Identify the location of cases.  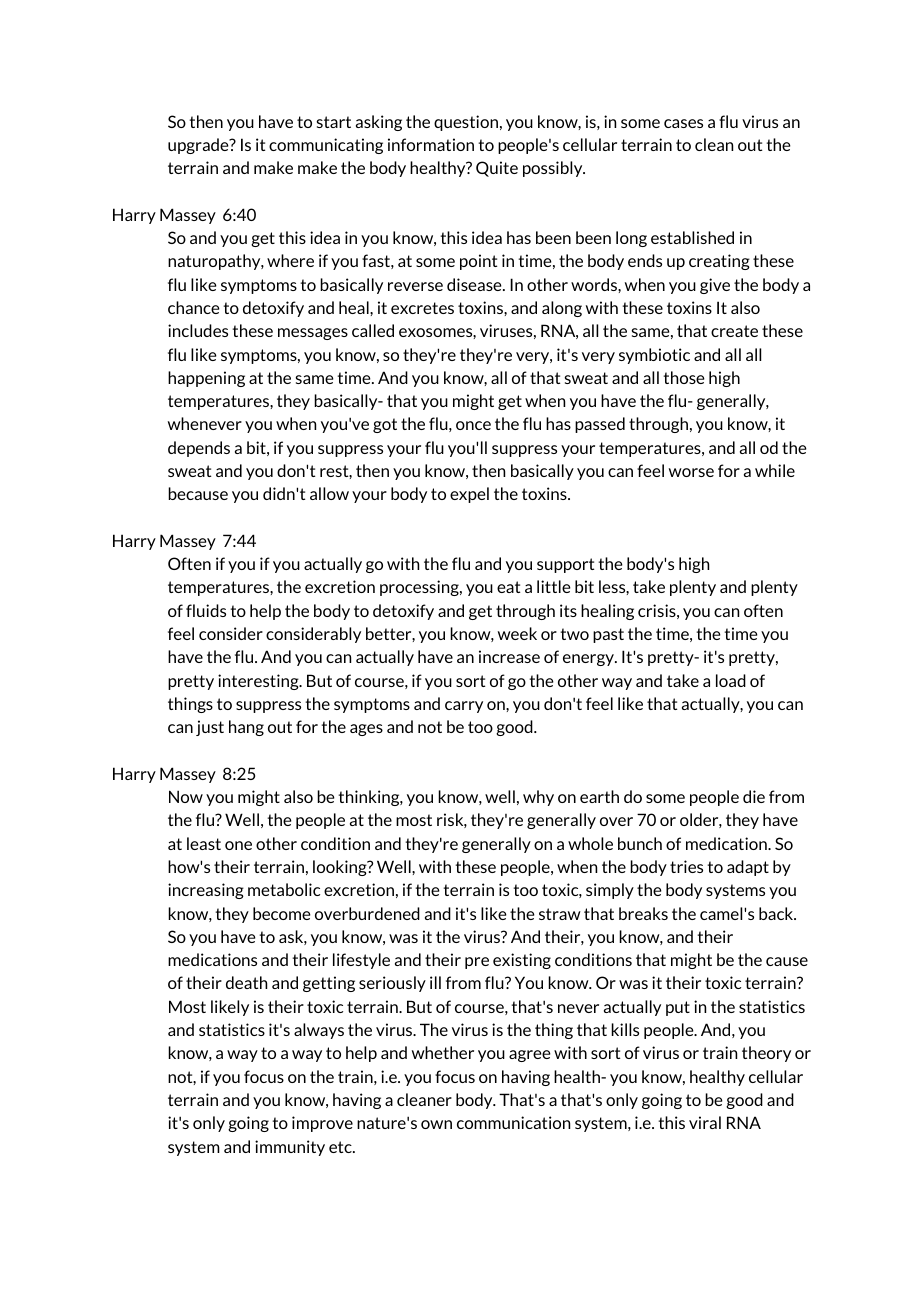
(683, 123).
